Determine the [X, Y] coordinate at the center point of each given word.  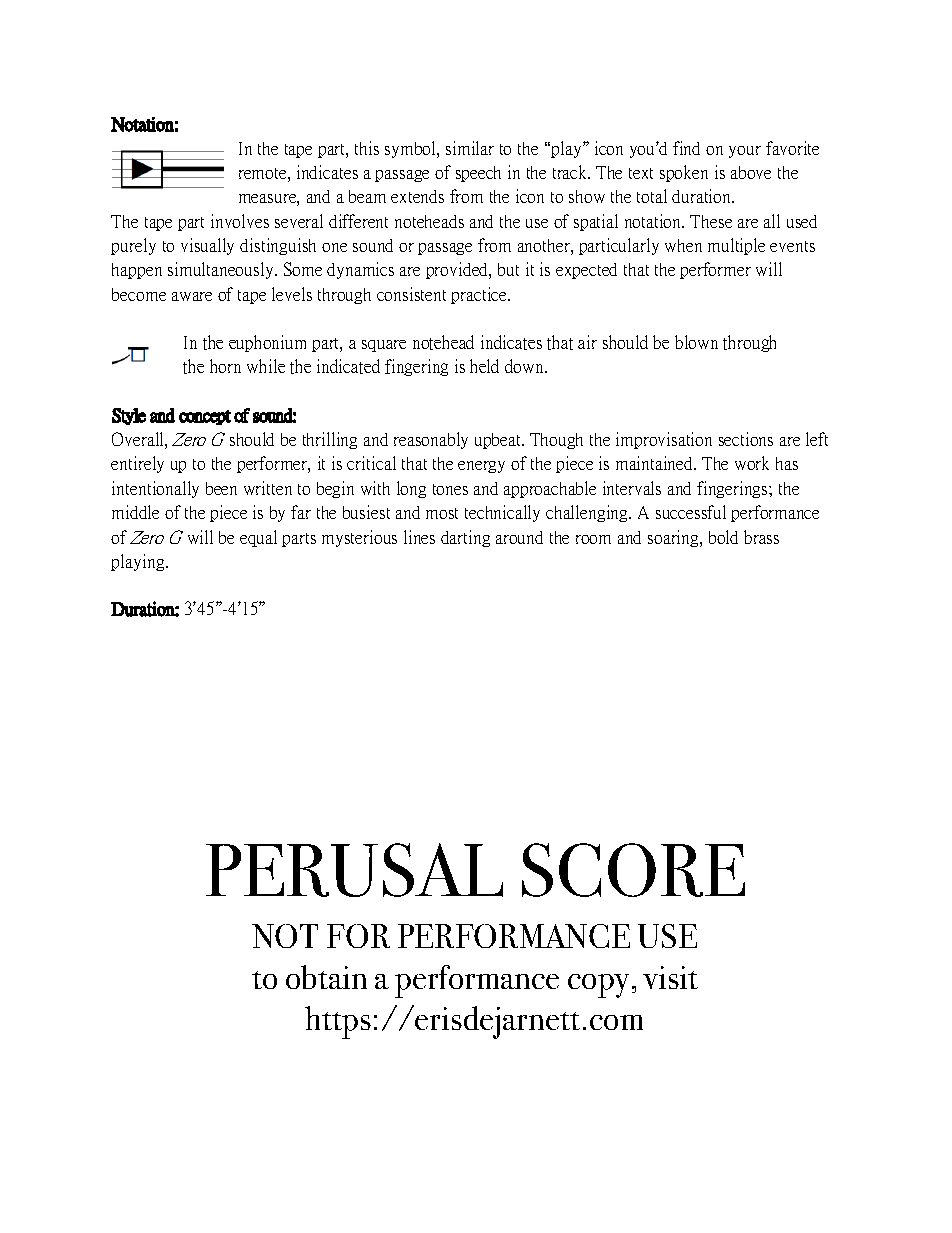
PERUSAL [354, 870]
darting [465, 538]
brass [761, 537]
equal [258, 538]
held [484, 366]
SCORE [633, 870]
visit [670, 977]
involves [240, 221]
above [751, 172]
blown [696, 342]
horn [225, 366]
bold [723, 537]
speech [478, 174]
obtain [326, 977]
